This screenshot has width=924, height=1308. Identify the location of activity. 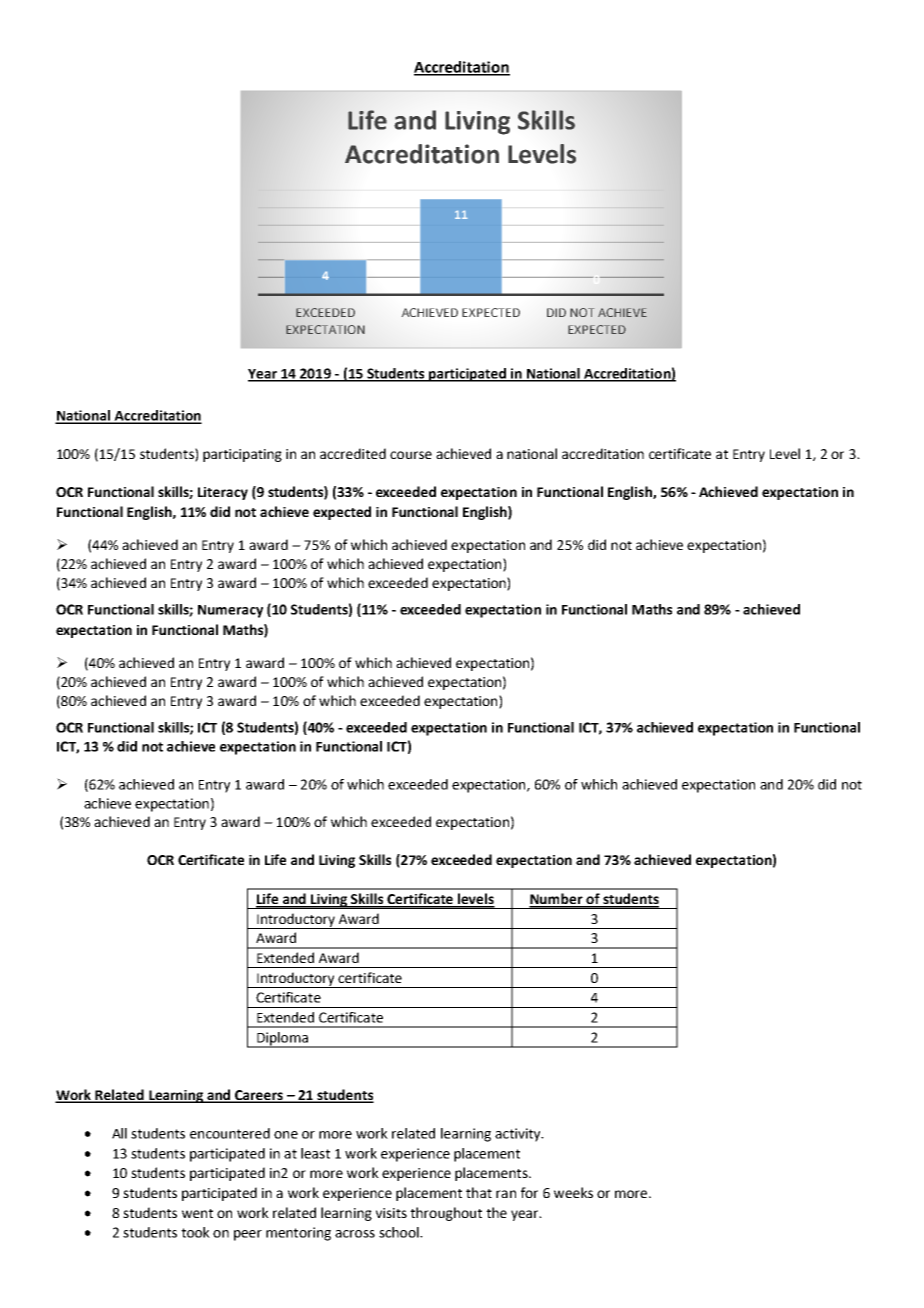
(519, 1135).
